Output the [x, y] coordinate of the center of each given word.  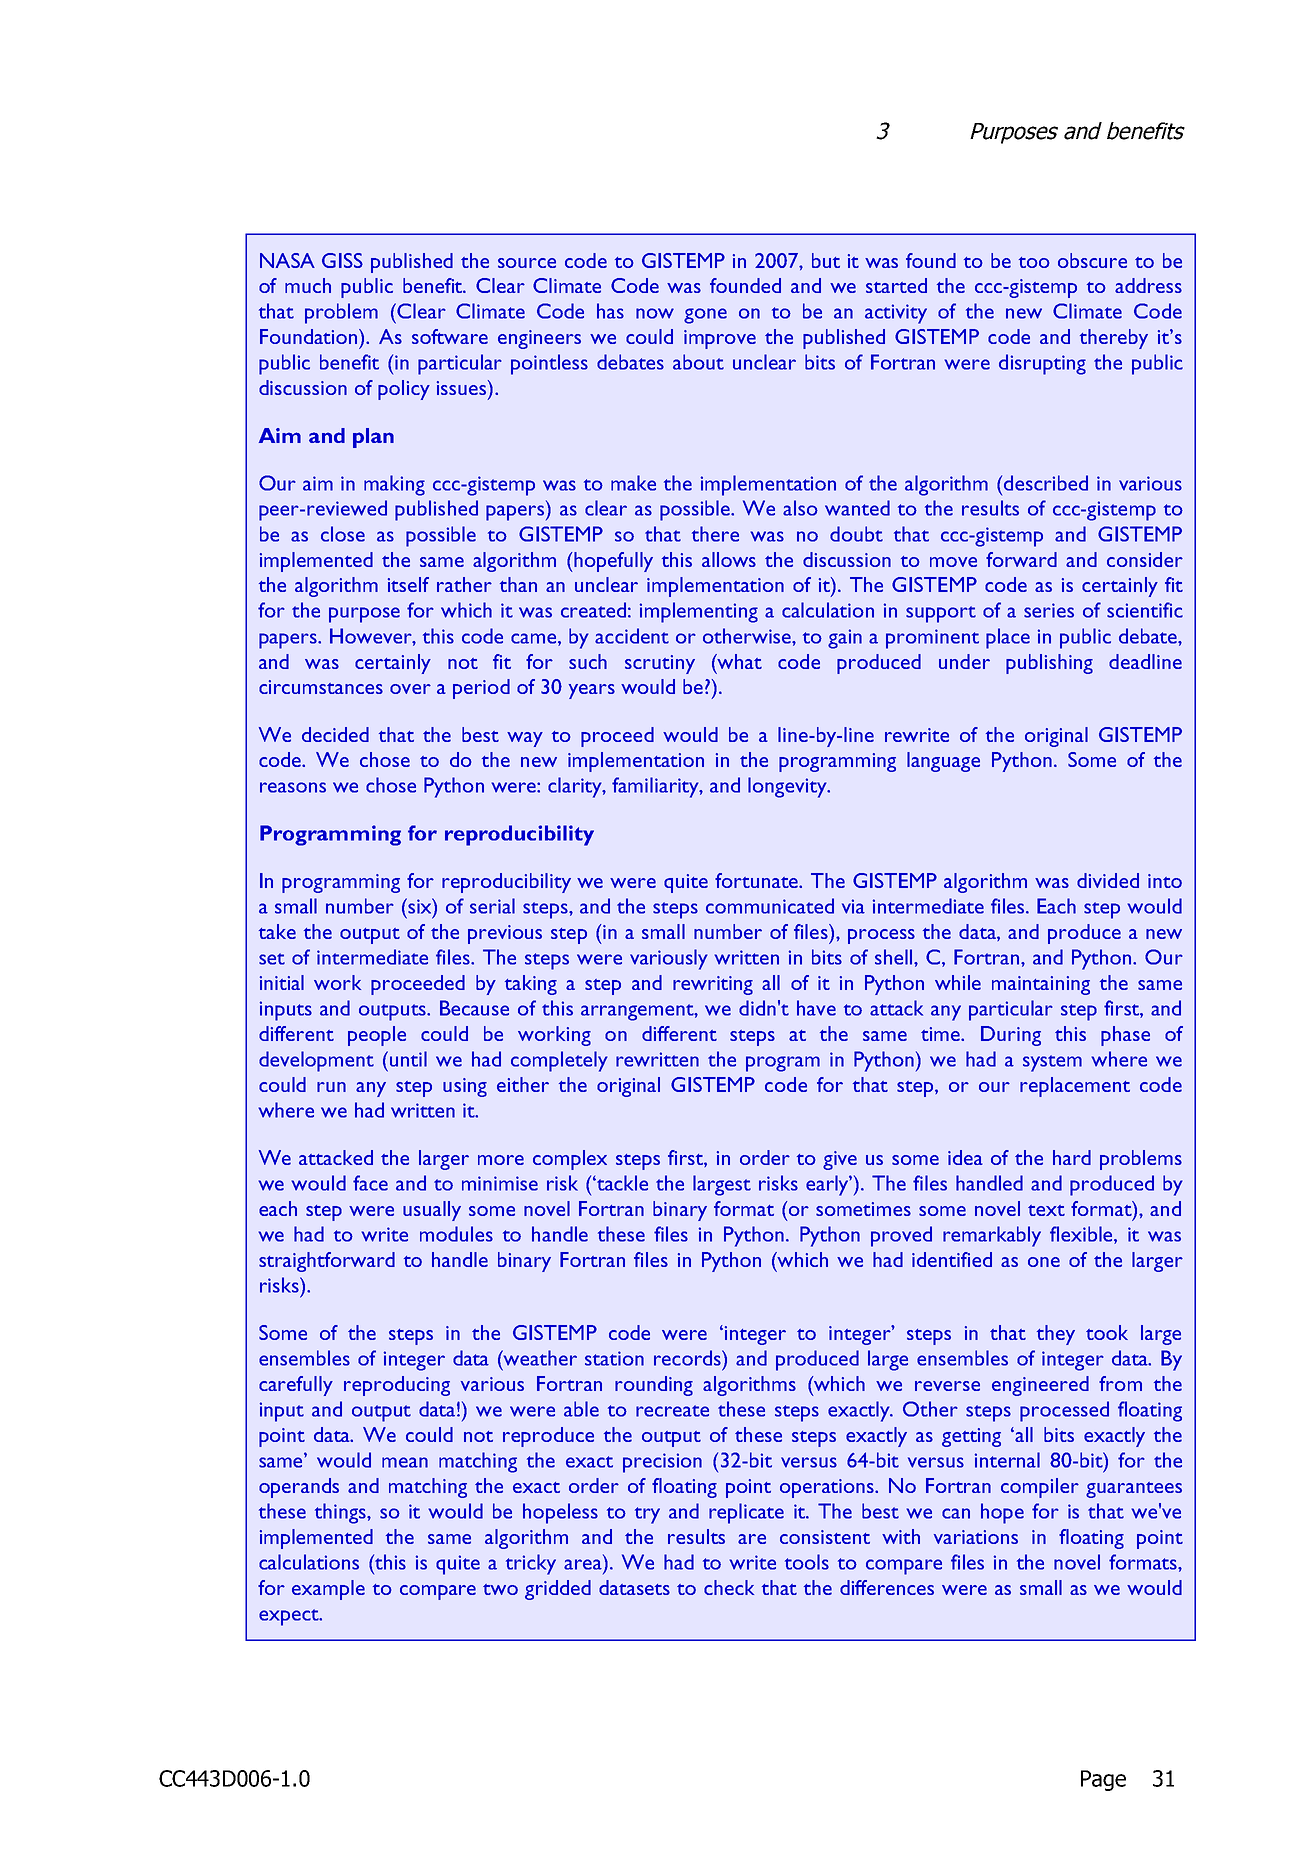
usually [432, 1211]
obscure [1092, 260]
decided [335, 734]
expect [290, 1617]
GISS [342, 260]
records [688, 1358]
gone [705, 316]
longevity [788, 787]
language [943, 762]
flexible [1082, 1235]
